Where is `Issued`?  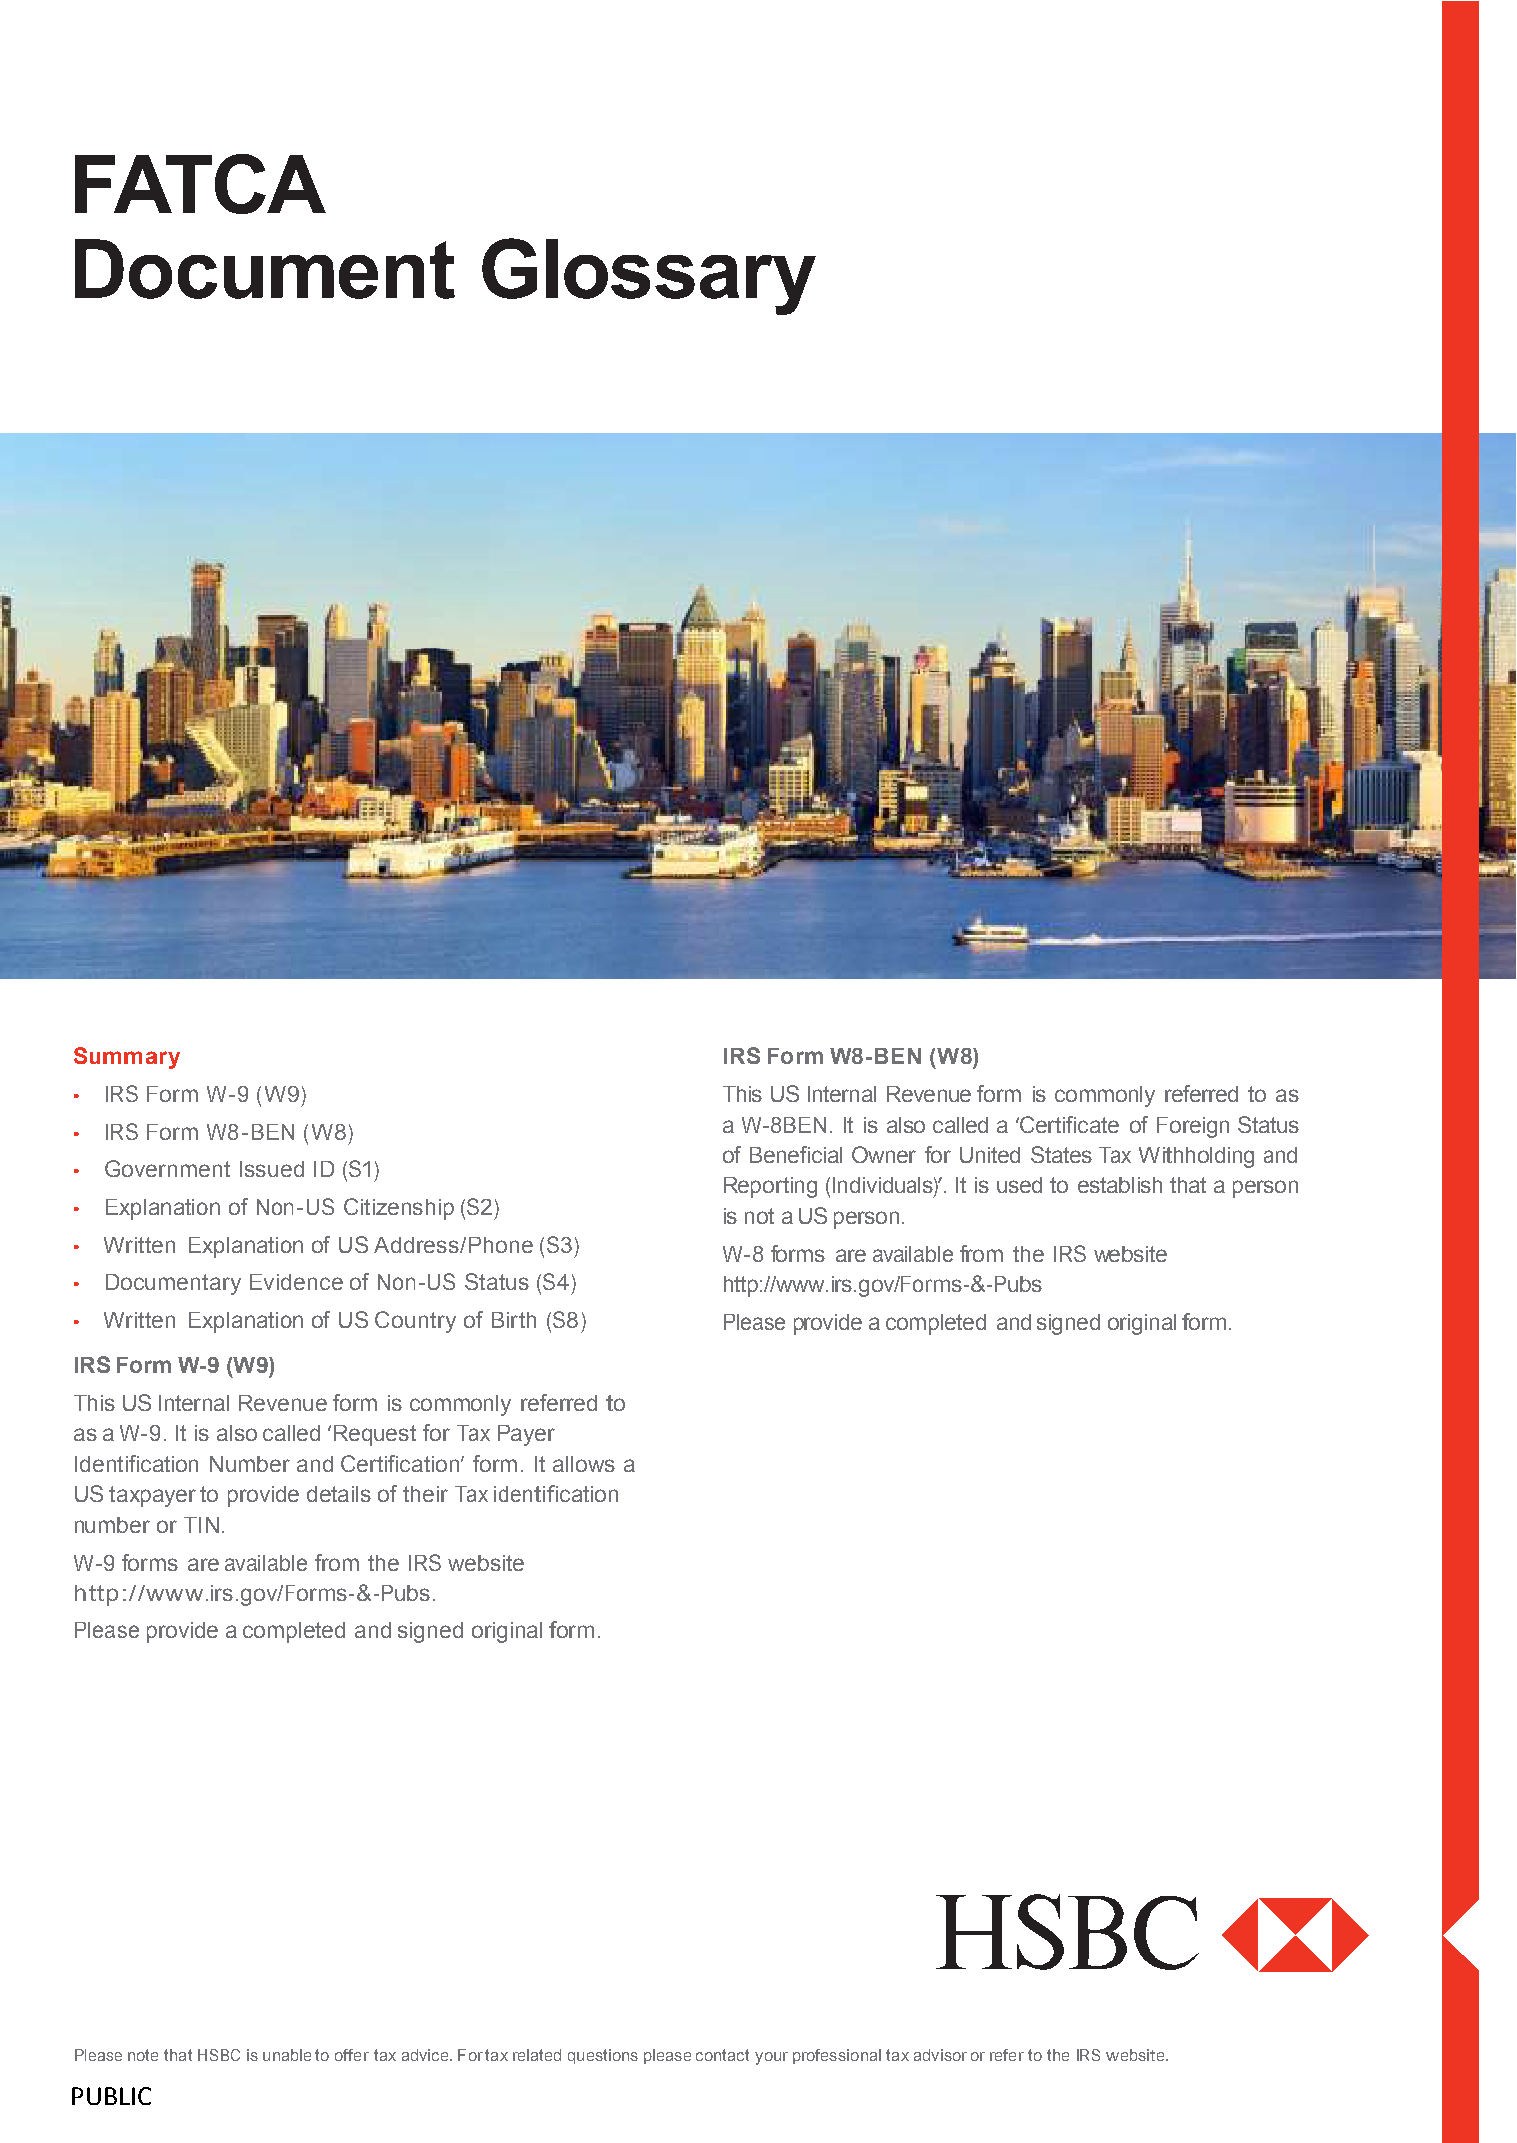 Issued is located at coordinates (272, 1169).
